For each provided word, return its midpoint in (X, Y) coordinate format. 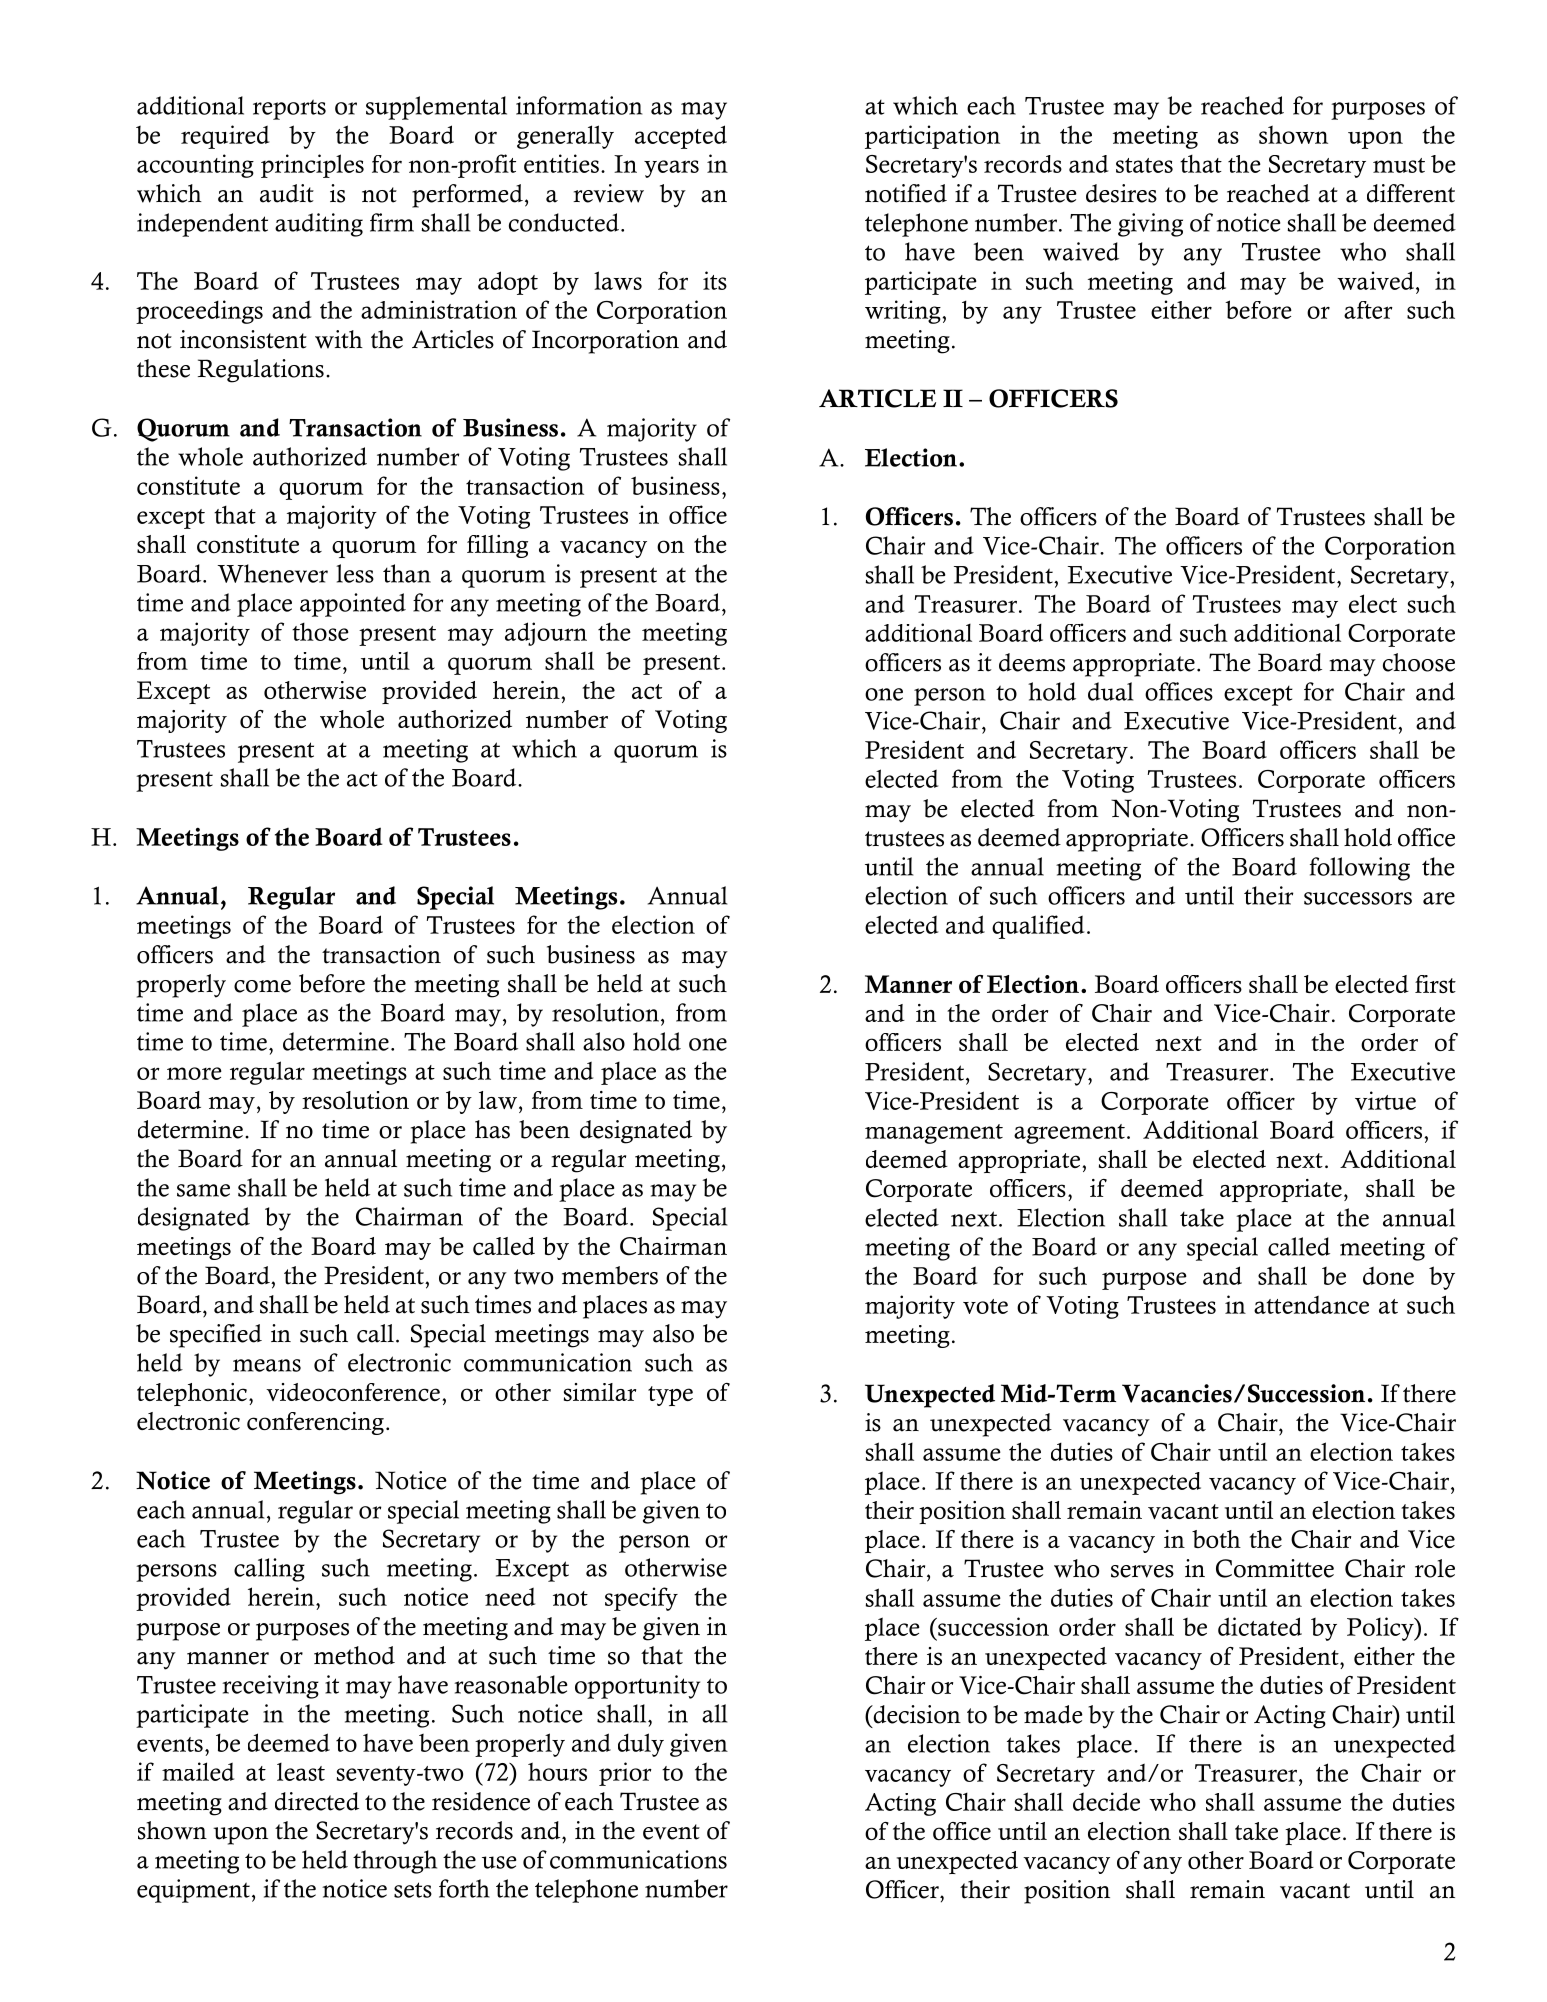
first (1435, 984)
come (262, 986)
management (934, 1134)
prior (625, 1774)
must (1399, 165)
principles (312, 166)
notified (906, 193)
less (355, 573)
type (670, 1396)
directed (317, 1801)
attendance (1311, 1305)
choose (1419, 662)
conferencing (315, 1423)
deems (1032, 662)
